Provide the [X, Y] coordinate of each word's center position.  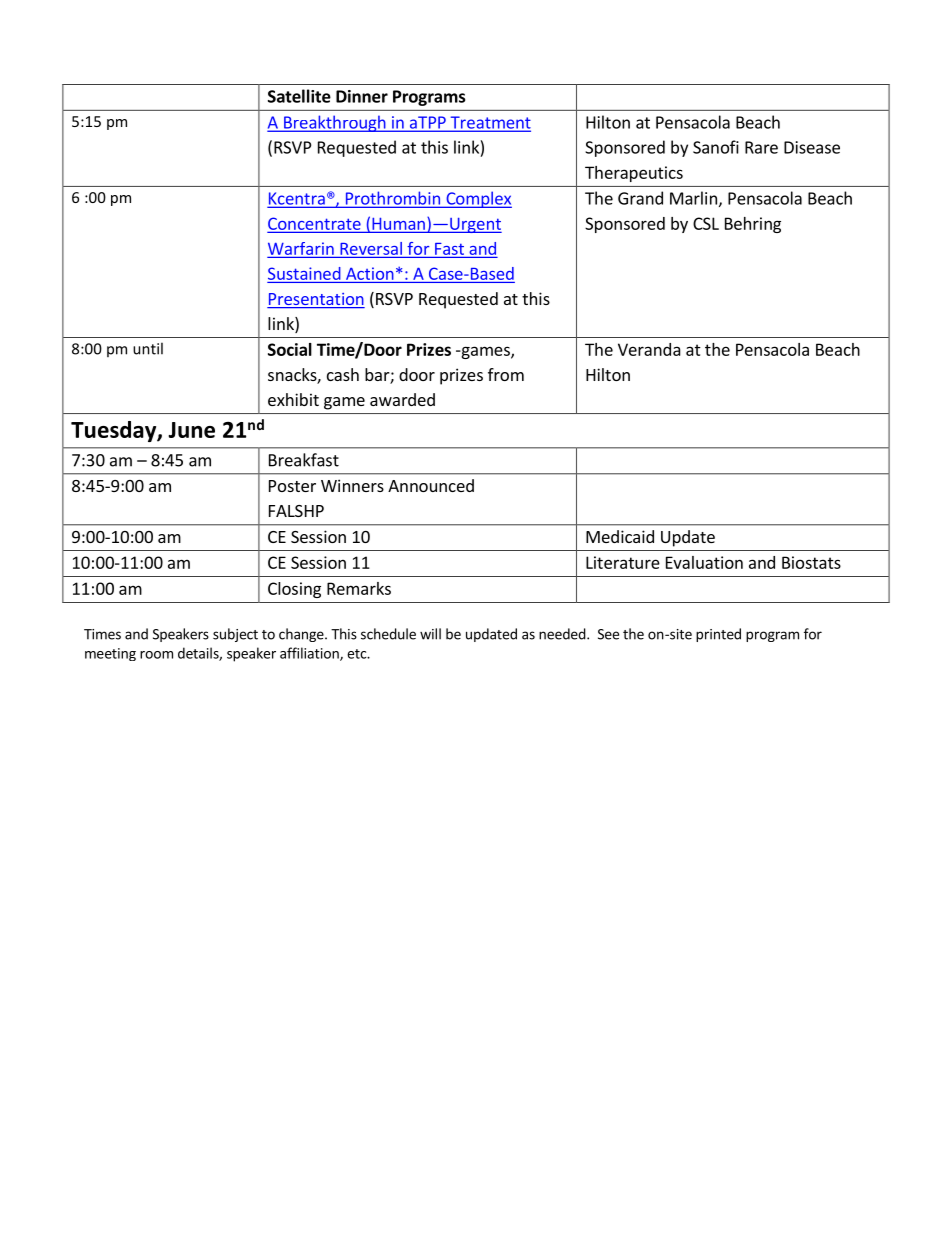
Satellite [299, 96]
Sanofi [716, 147]
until [148, 348]
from [506, 374]
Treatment [489, 123]
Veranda [649, 349]
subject [235, 635]
